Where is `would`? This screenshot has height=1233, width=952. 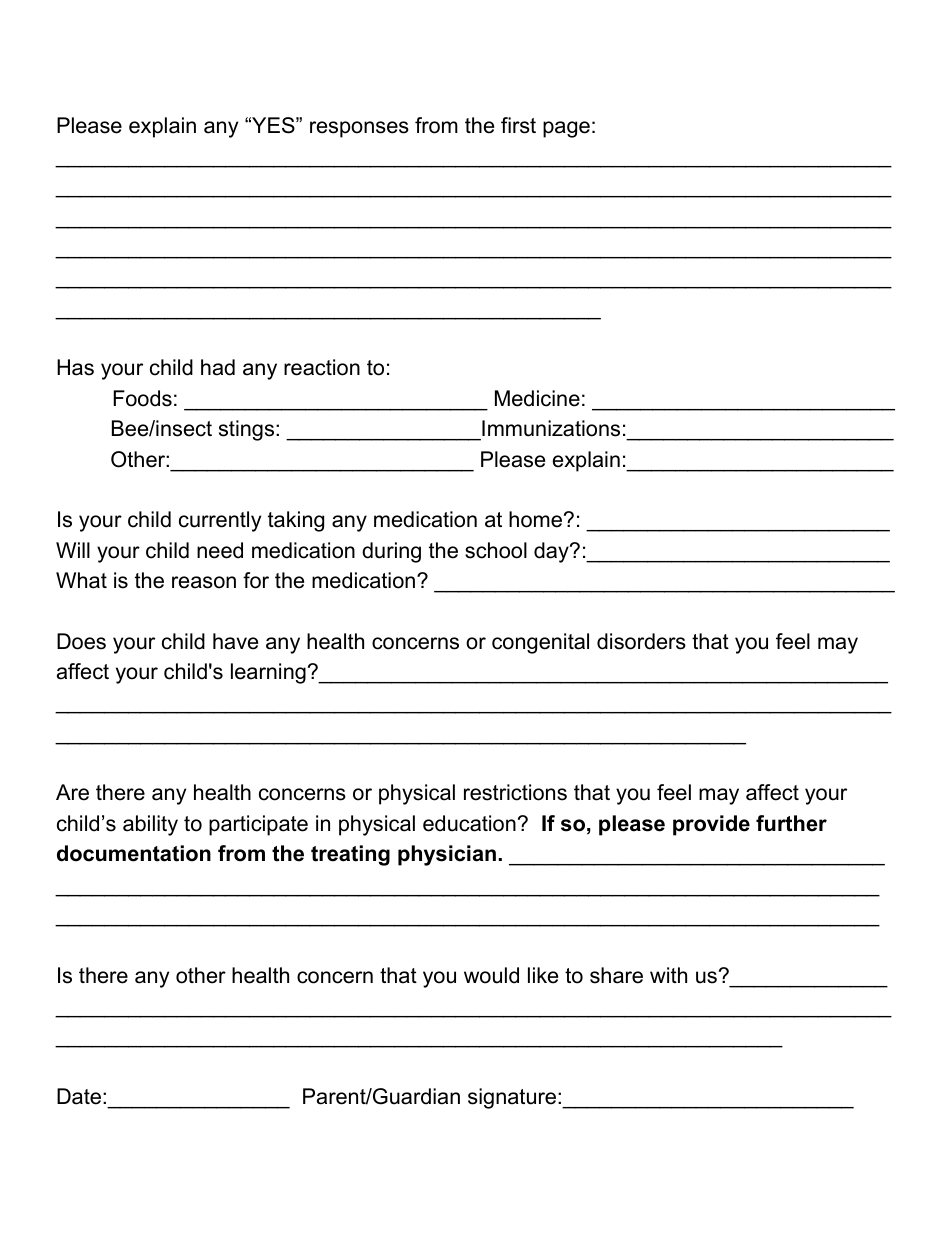 would is located at coordinates (491, 975).
